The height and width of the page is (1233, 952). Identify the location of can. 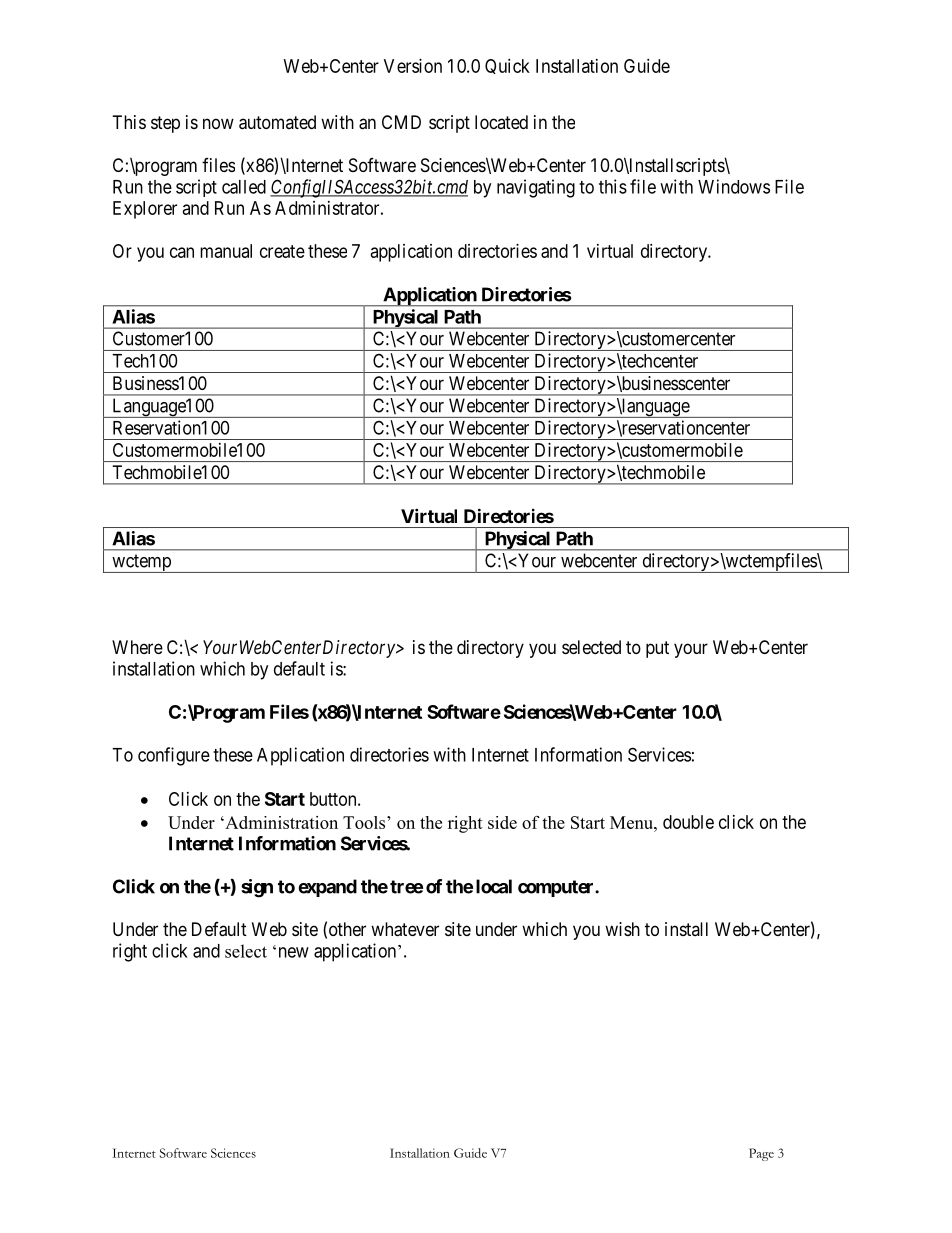
(182, 252).
